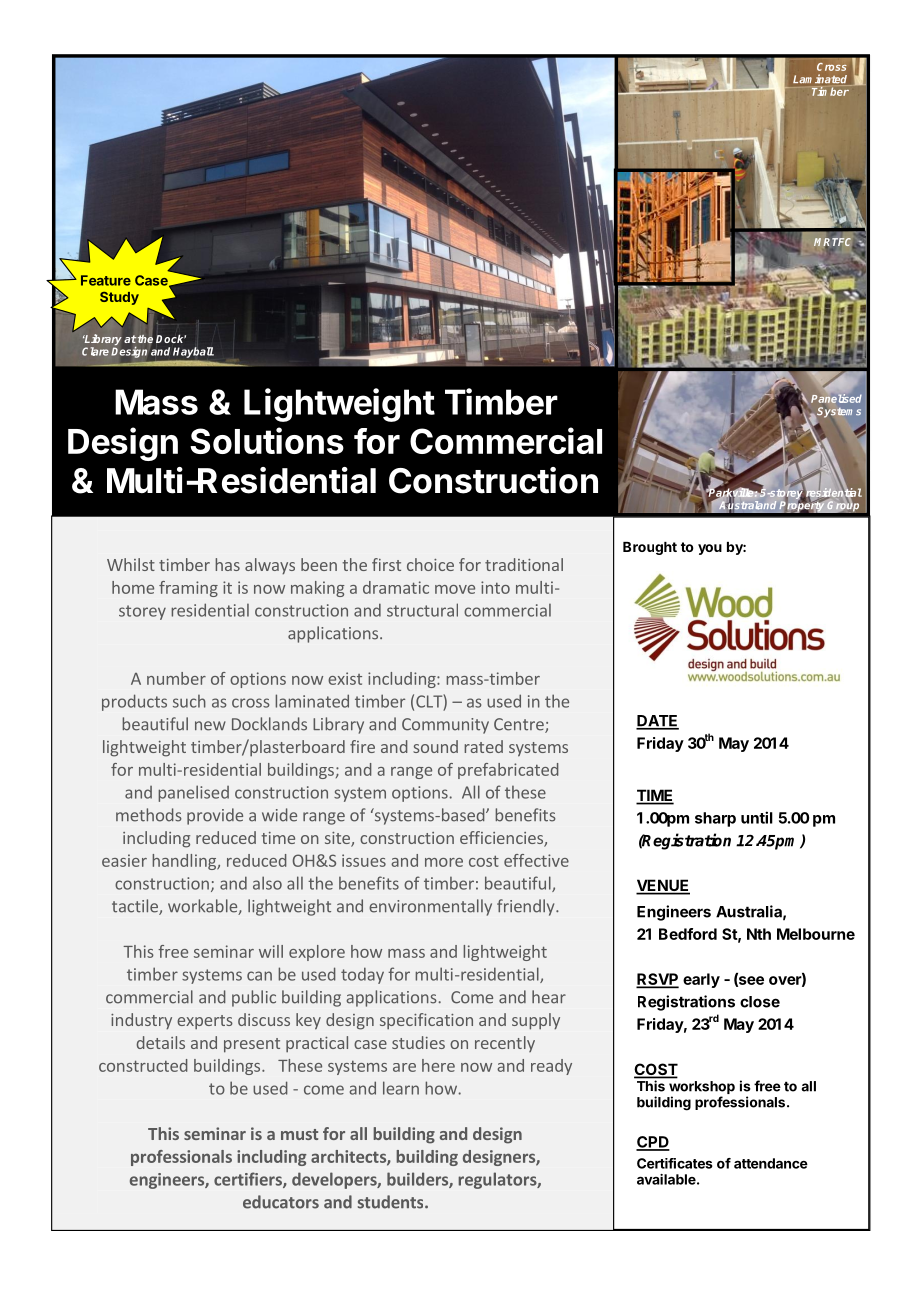  I want to click on you, so click(710, 549).
